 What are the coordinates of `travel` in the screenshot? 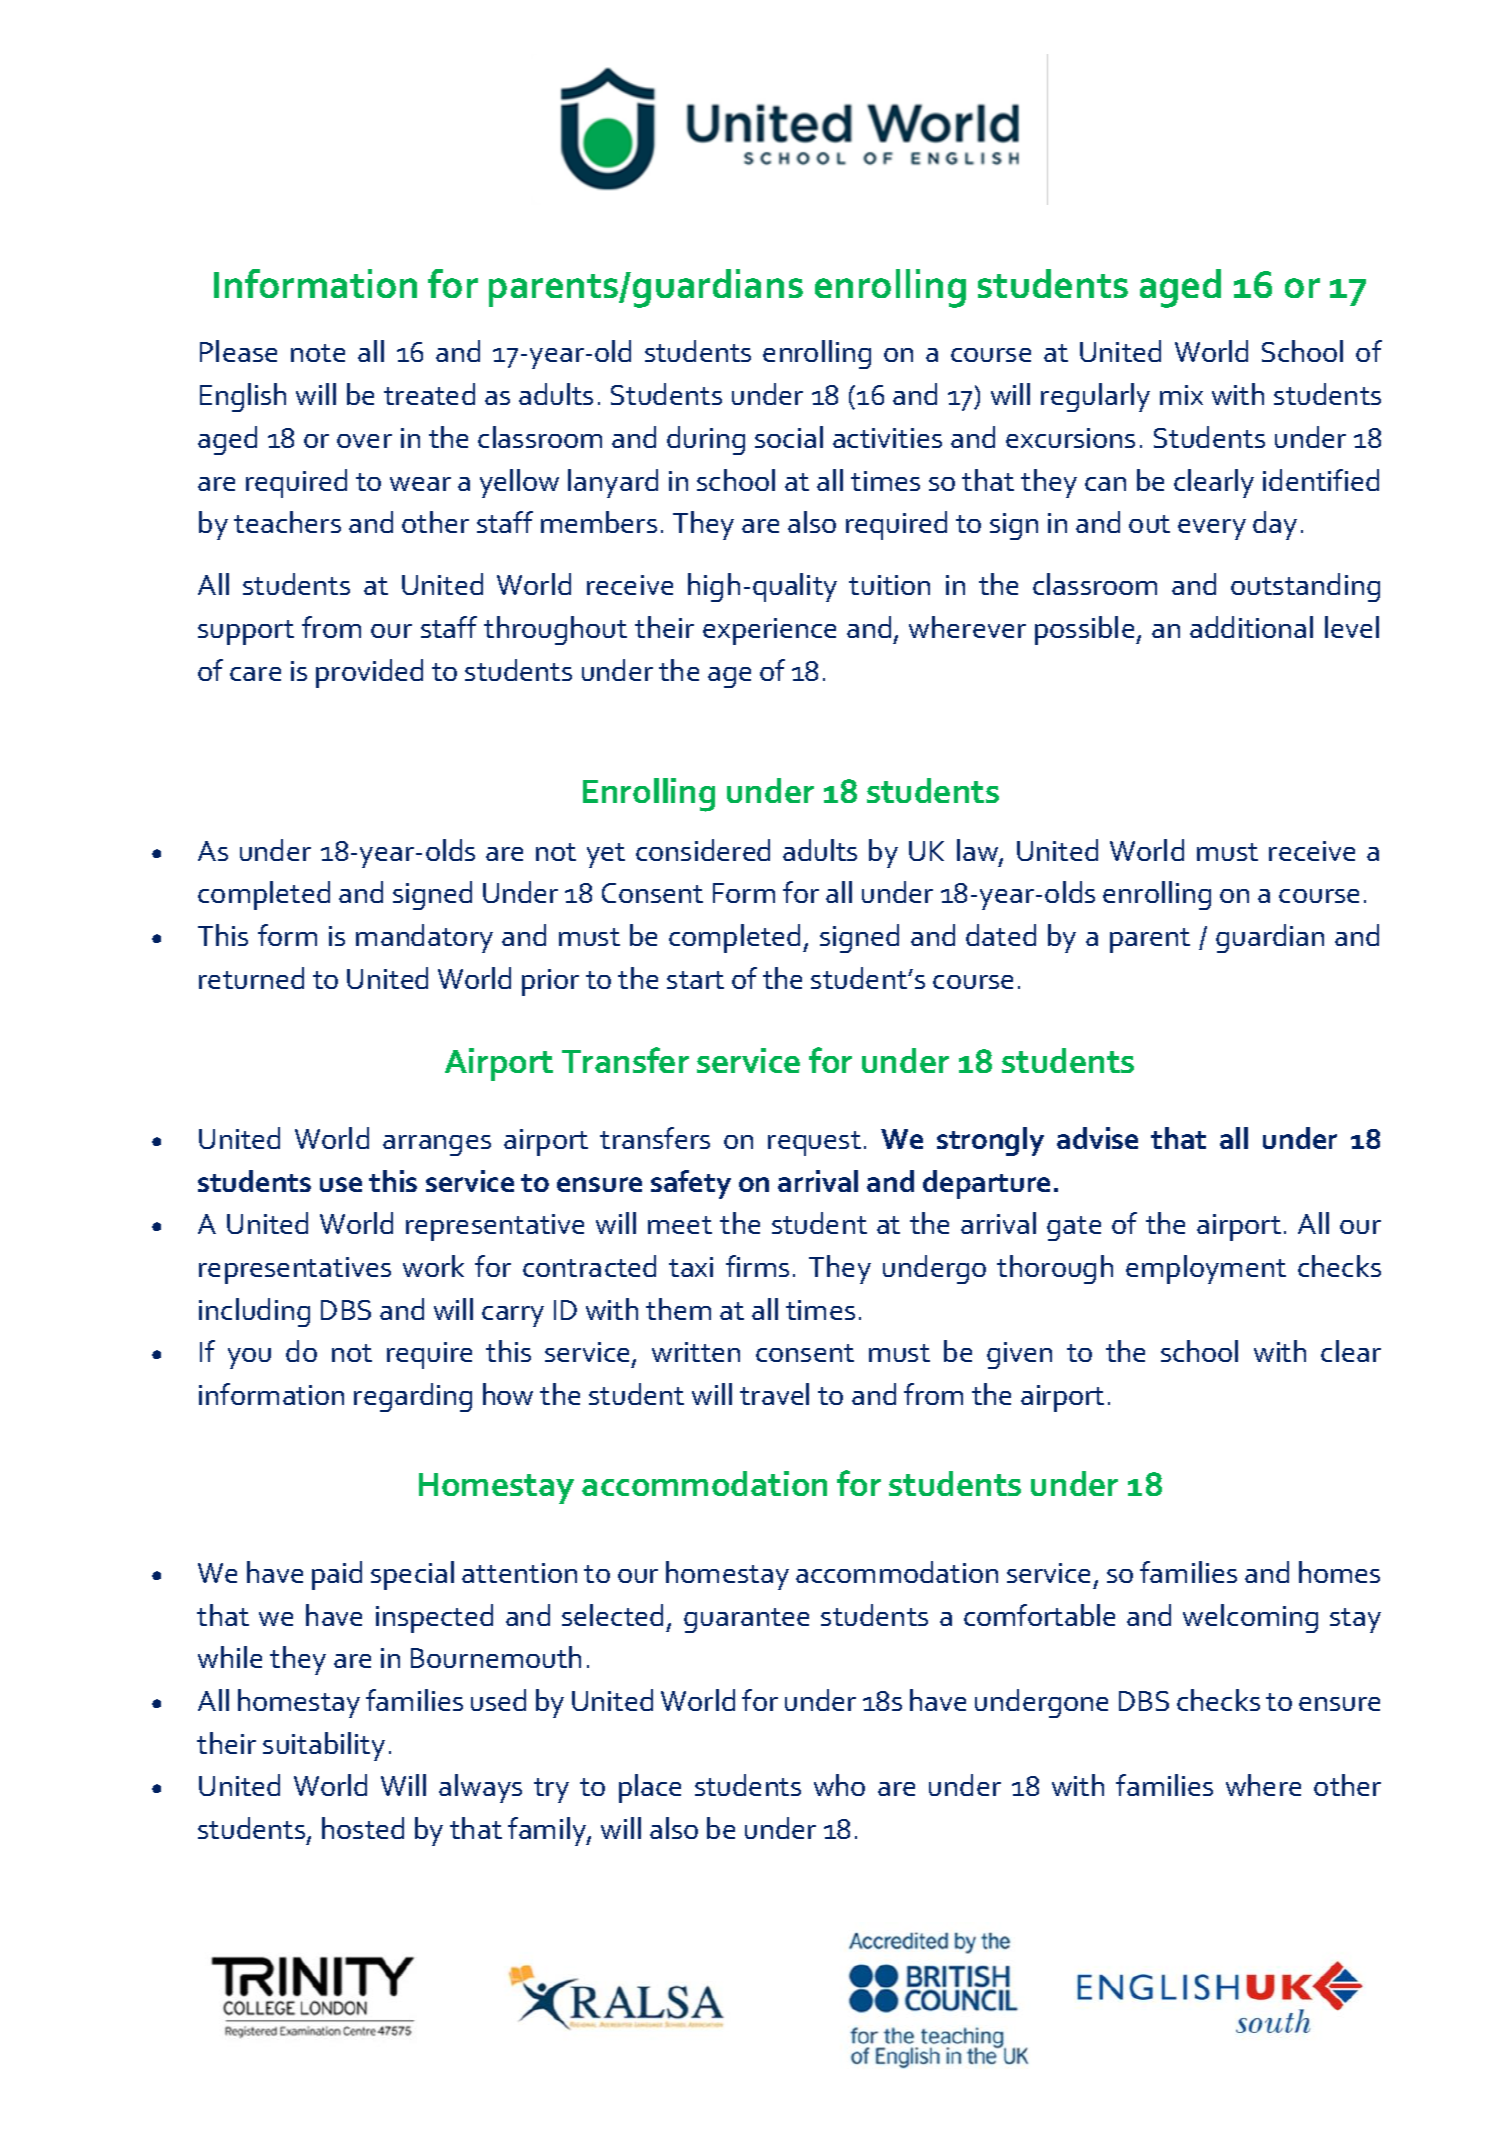 It's located at (774, 1394).
